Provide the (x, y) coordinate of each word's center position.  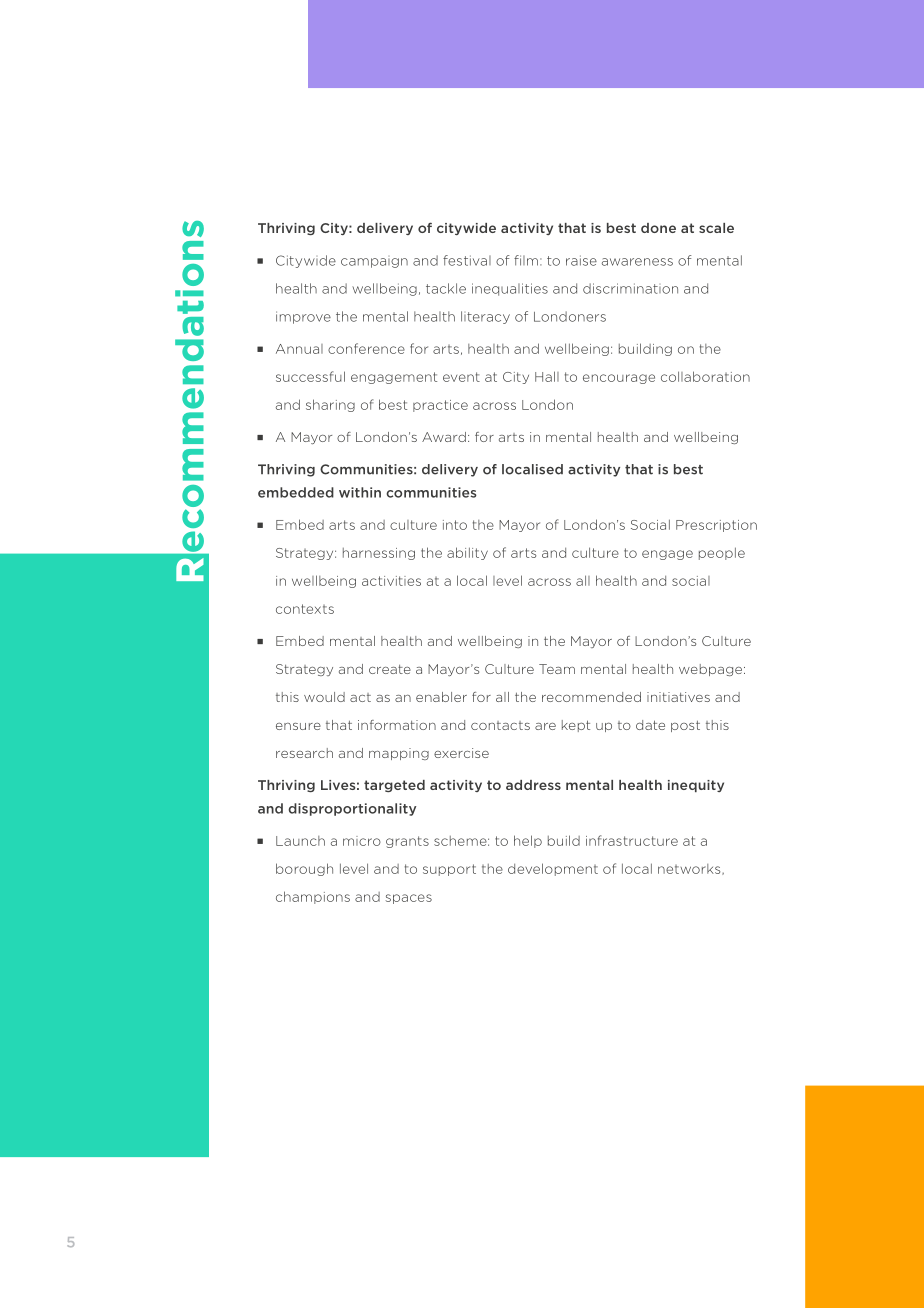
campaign (374, 263)
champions (313, 897)
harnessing (379, 554)
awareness (637, 262)
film (526, 260)
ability (467, 553)
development (553, 869)
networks (690, 869)
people (722, 553)
